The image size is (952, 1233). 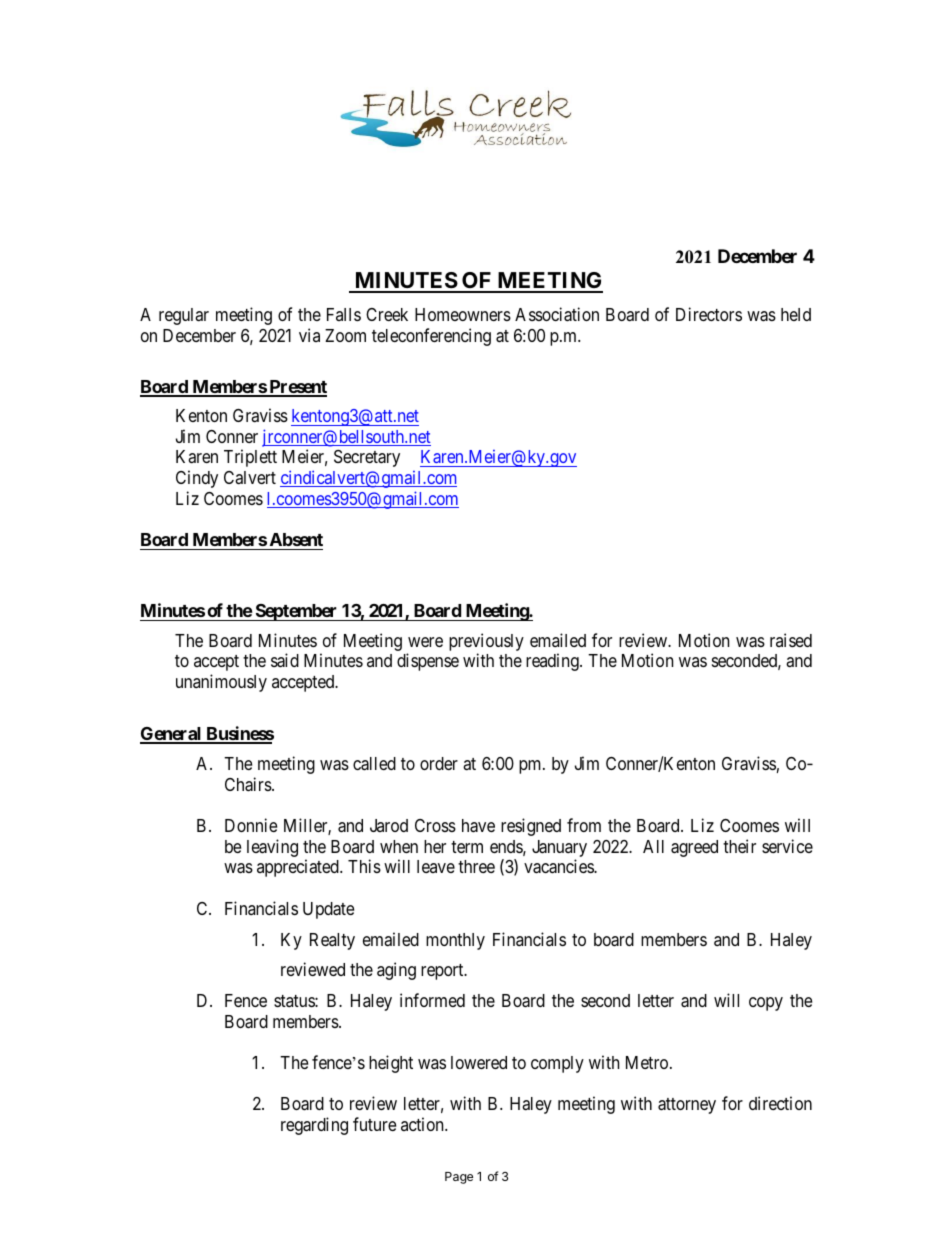 I want to click on September, so click(x=296, y=612).
